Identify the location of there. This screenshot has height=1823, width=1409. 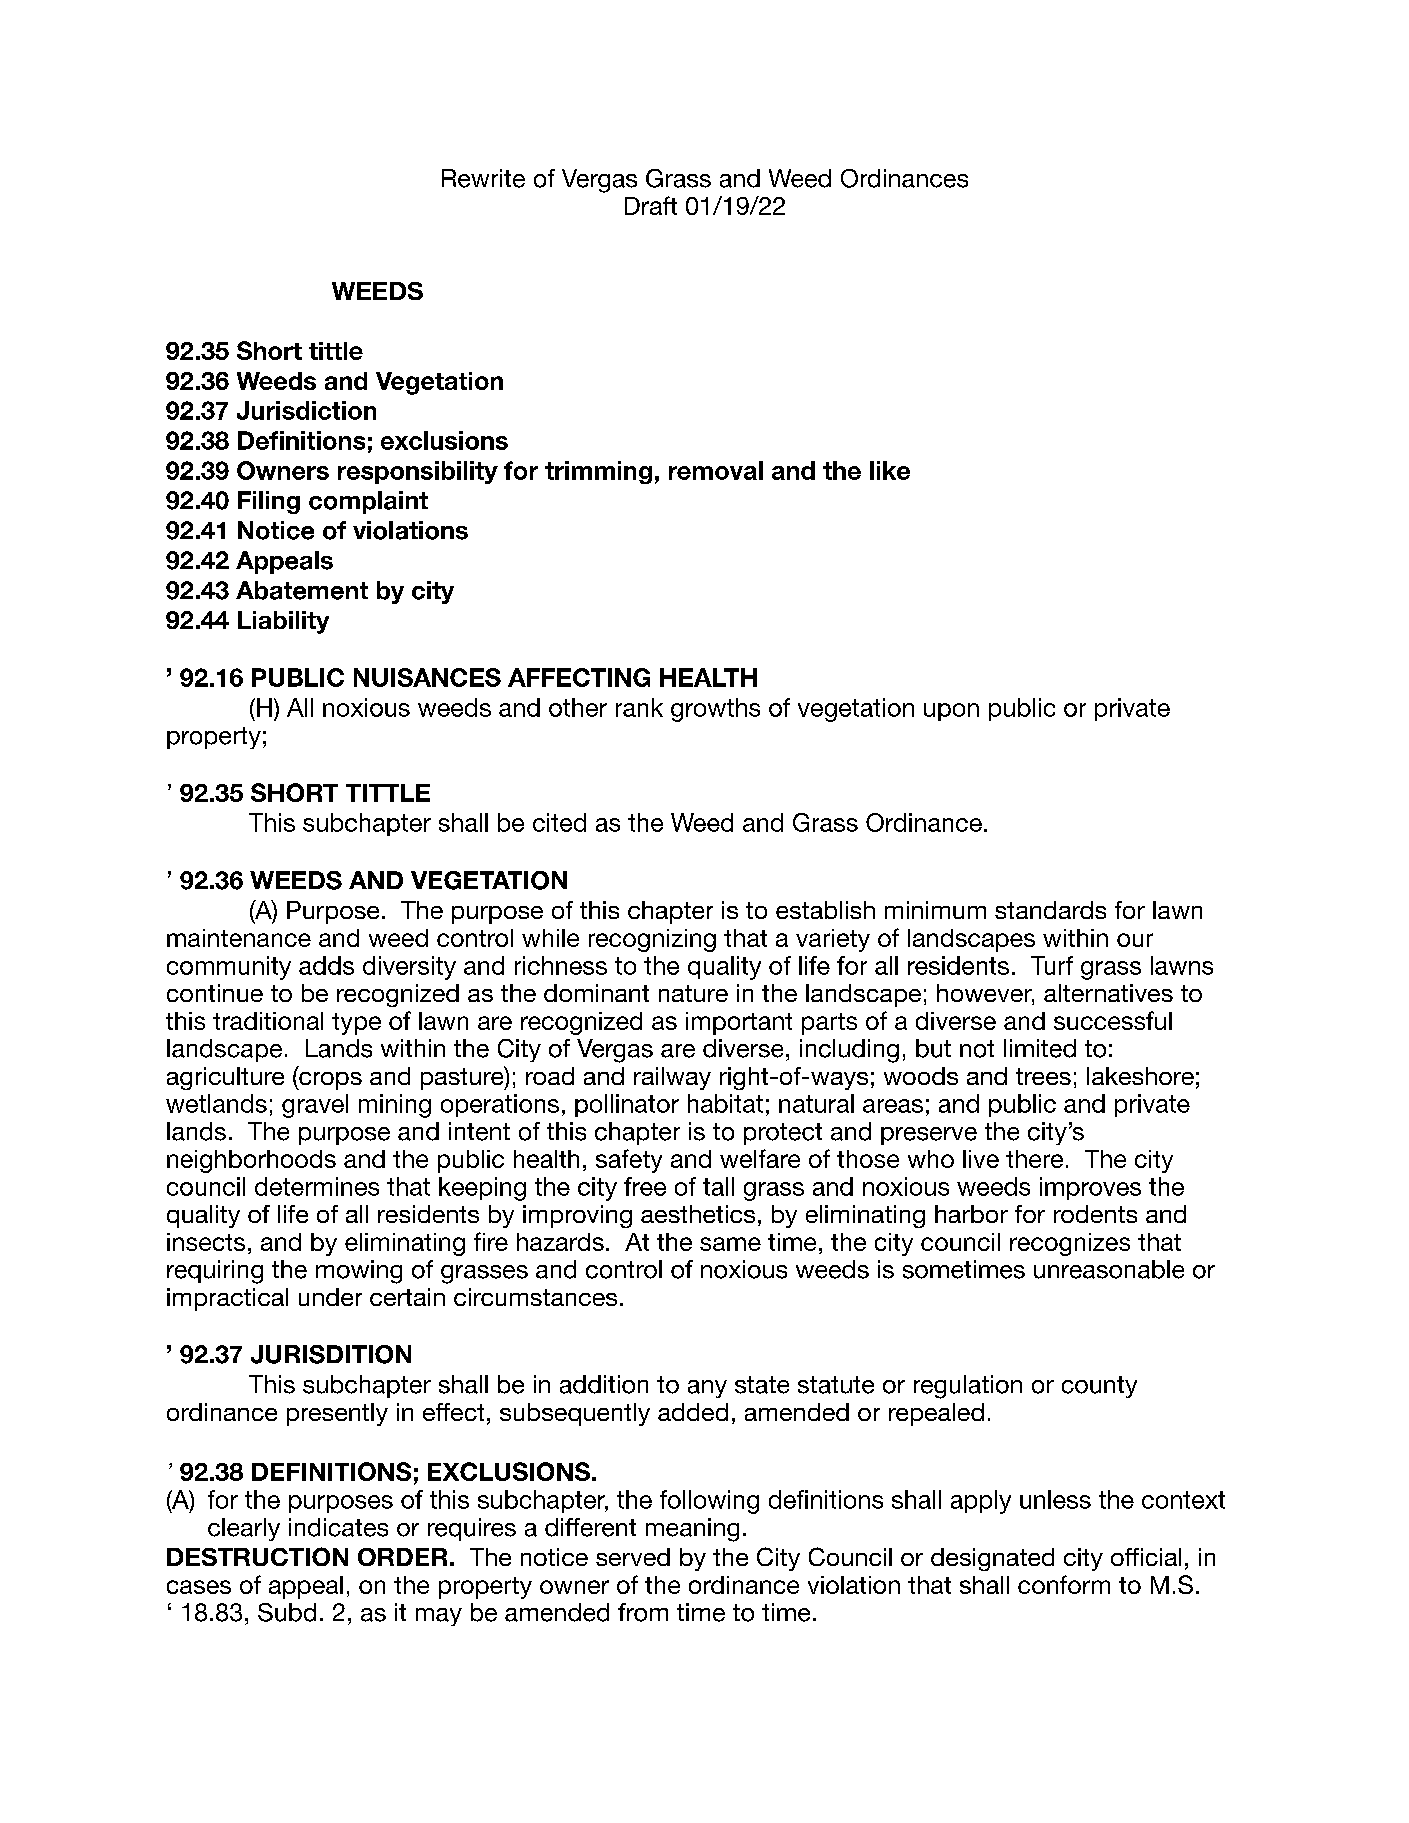
(1034, 1159).
